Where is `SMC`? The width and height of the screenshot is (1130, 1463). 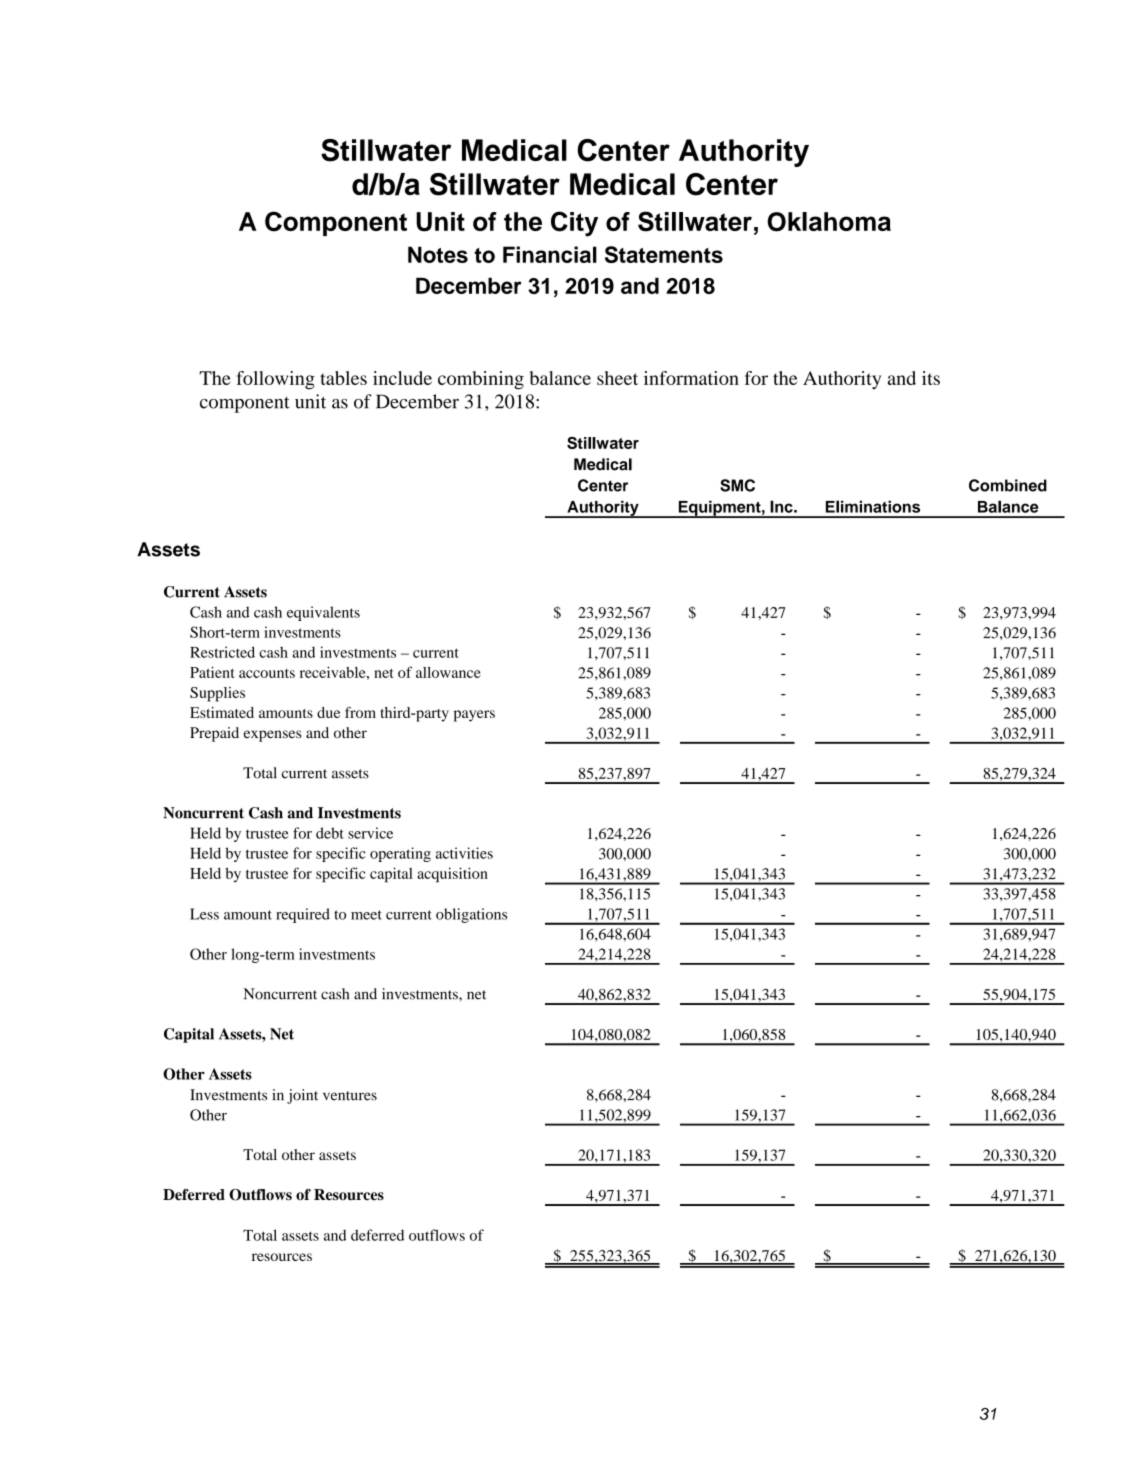
SMC is located at coordinates (737, 485).
